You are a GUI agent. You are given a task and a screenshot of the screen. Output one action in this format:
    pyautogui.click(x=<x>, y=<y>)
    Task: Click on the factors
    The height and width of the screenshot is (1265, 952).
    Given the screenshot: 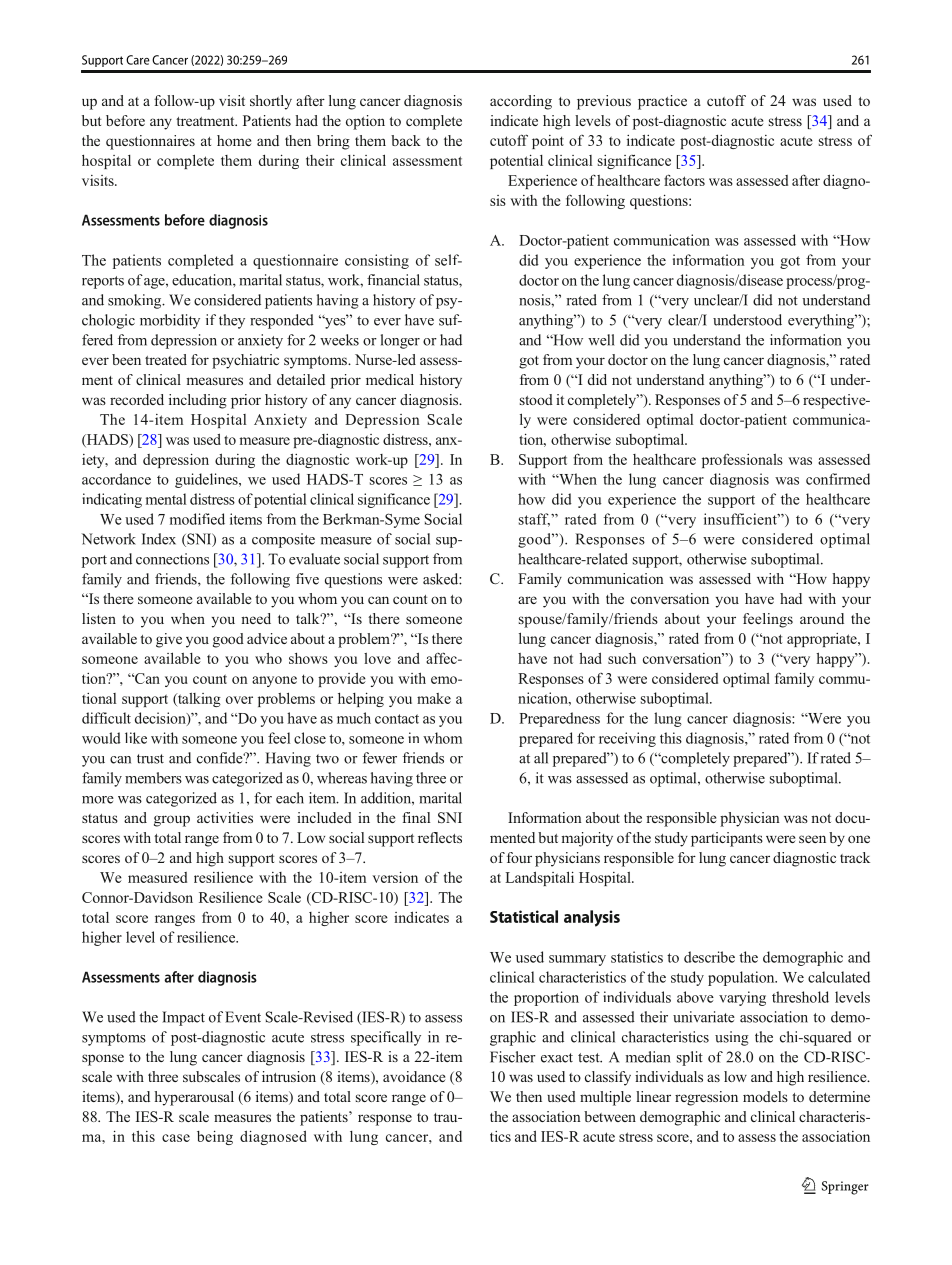 What is the action you would take?
    pyautogui.click(x=684, y=180)
